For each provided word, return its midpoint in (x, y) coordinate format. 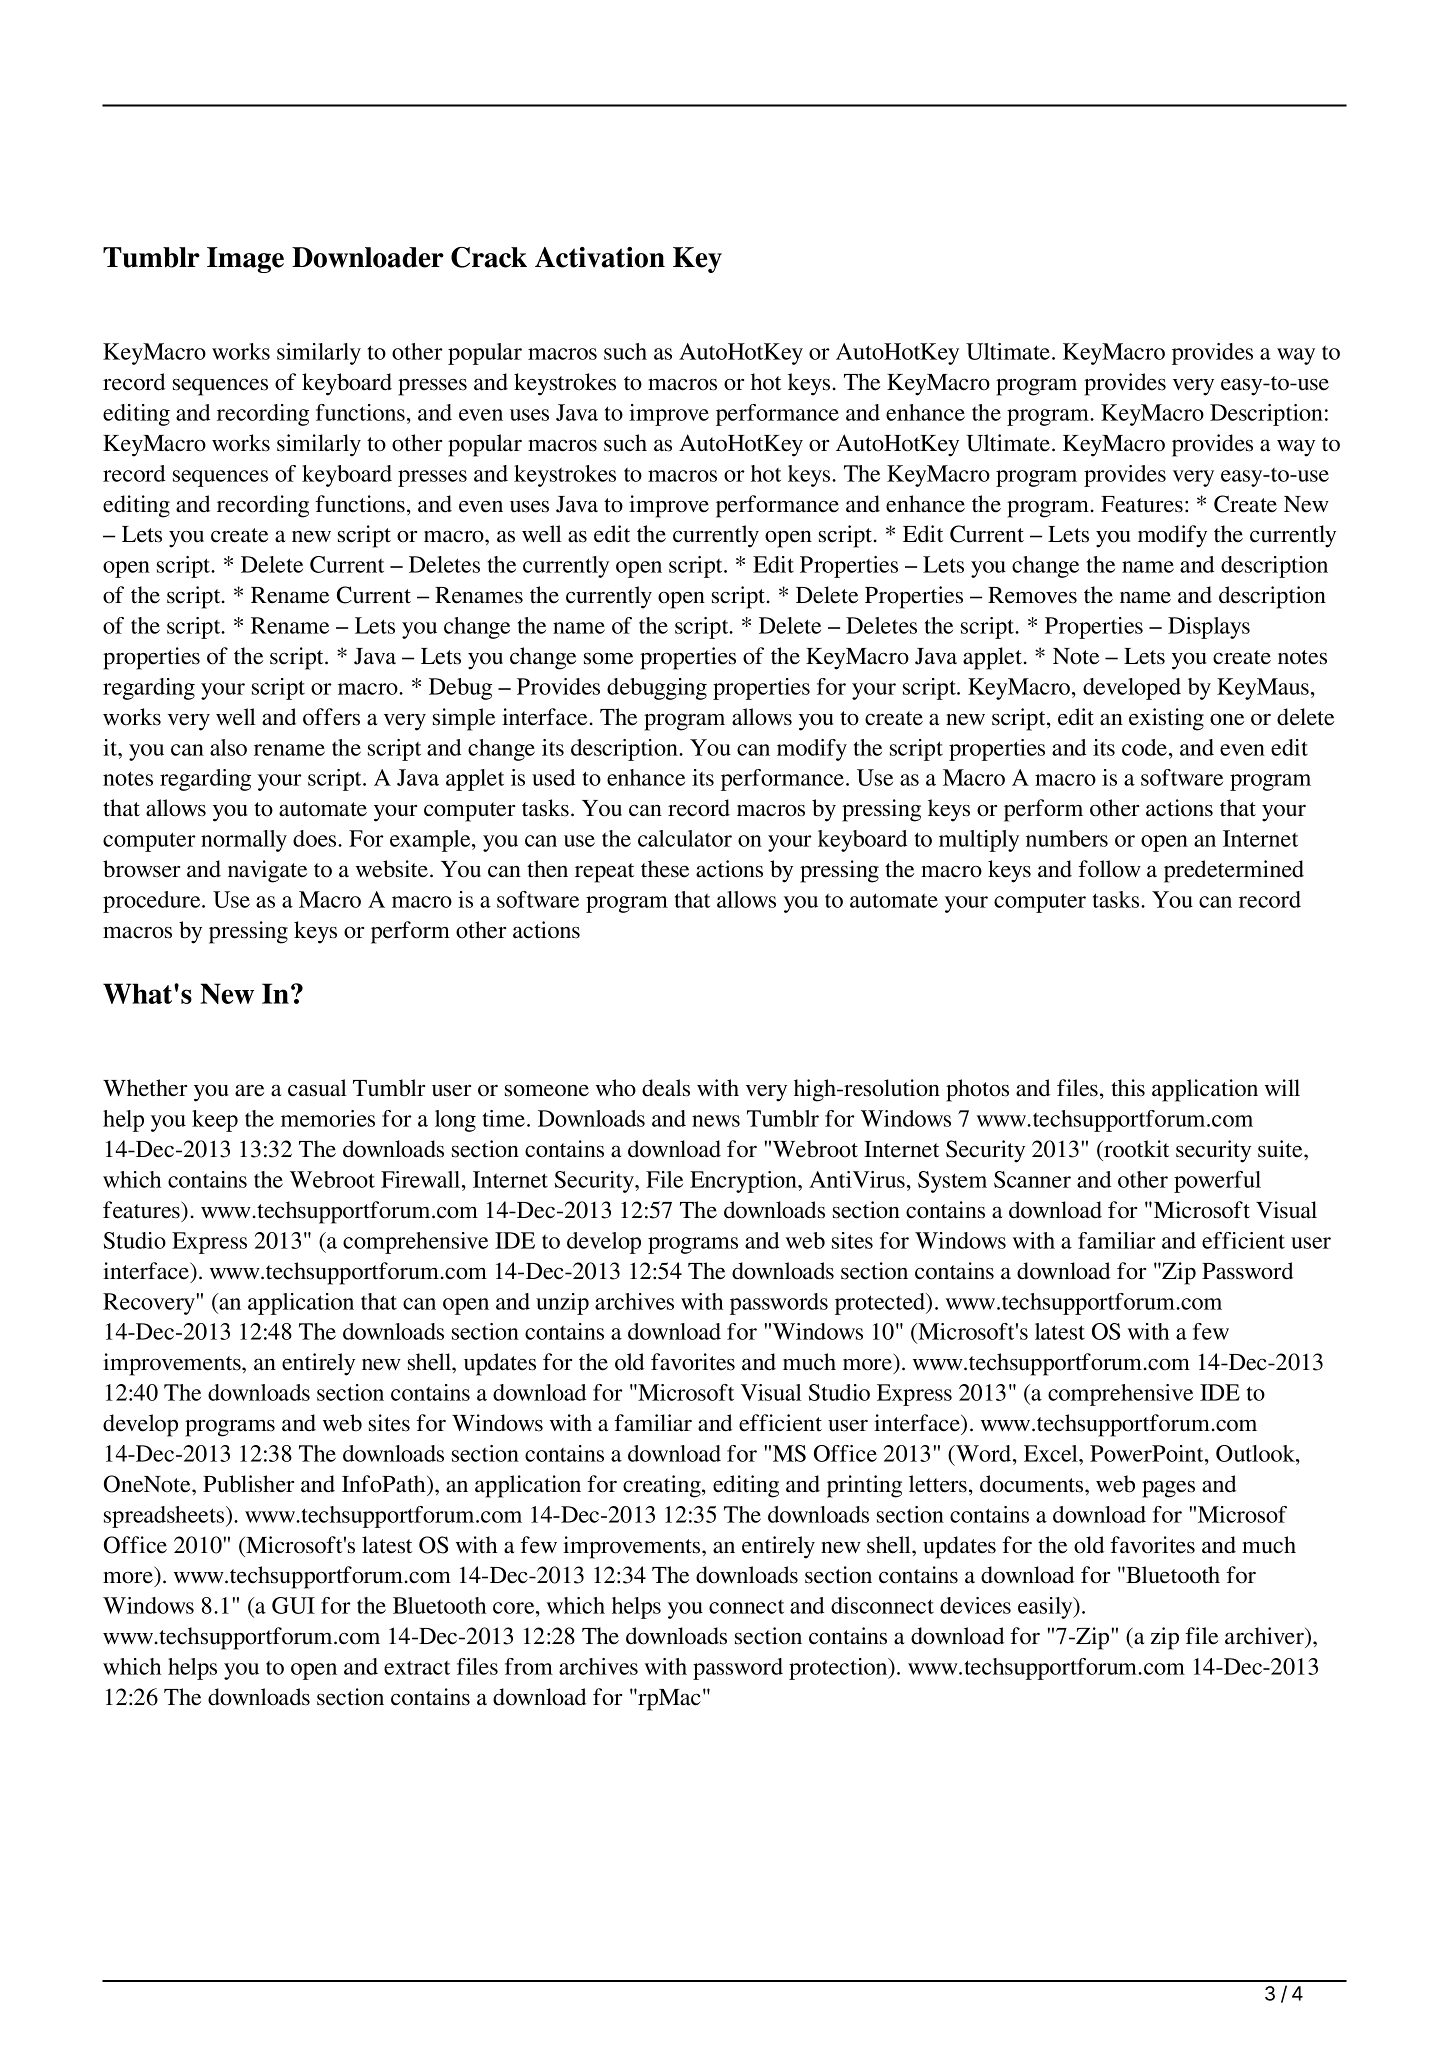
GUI (293, 1605)
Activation (600, 257)
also (228, 747)
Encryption (744, 1182)
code (1146, 747)
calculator (685, 838)
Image (245, 260)
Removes (1032, 595)
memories (328, 1118)
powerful (1217, 1182)
